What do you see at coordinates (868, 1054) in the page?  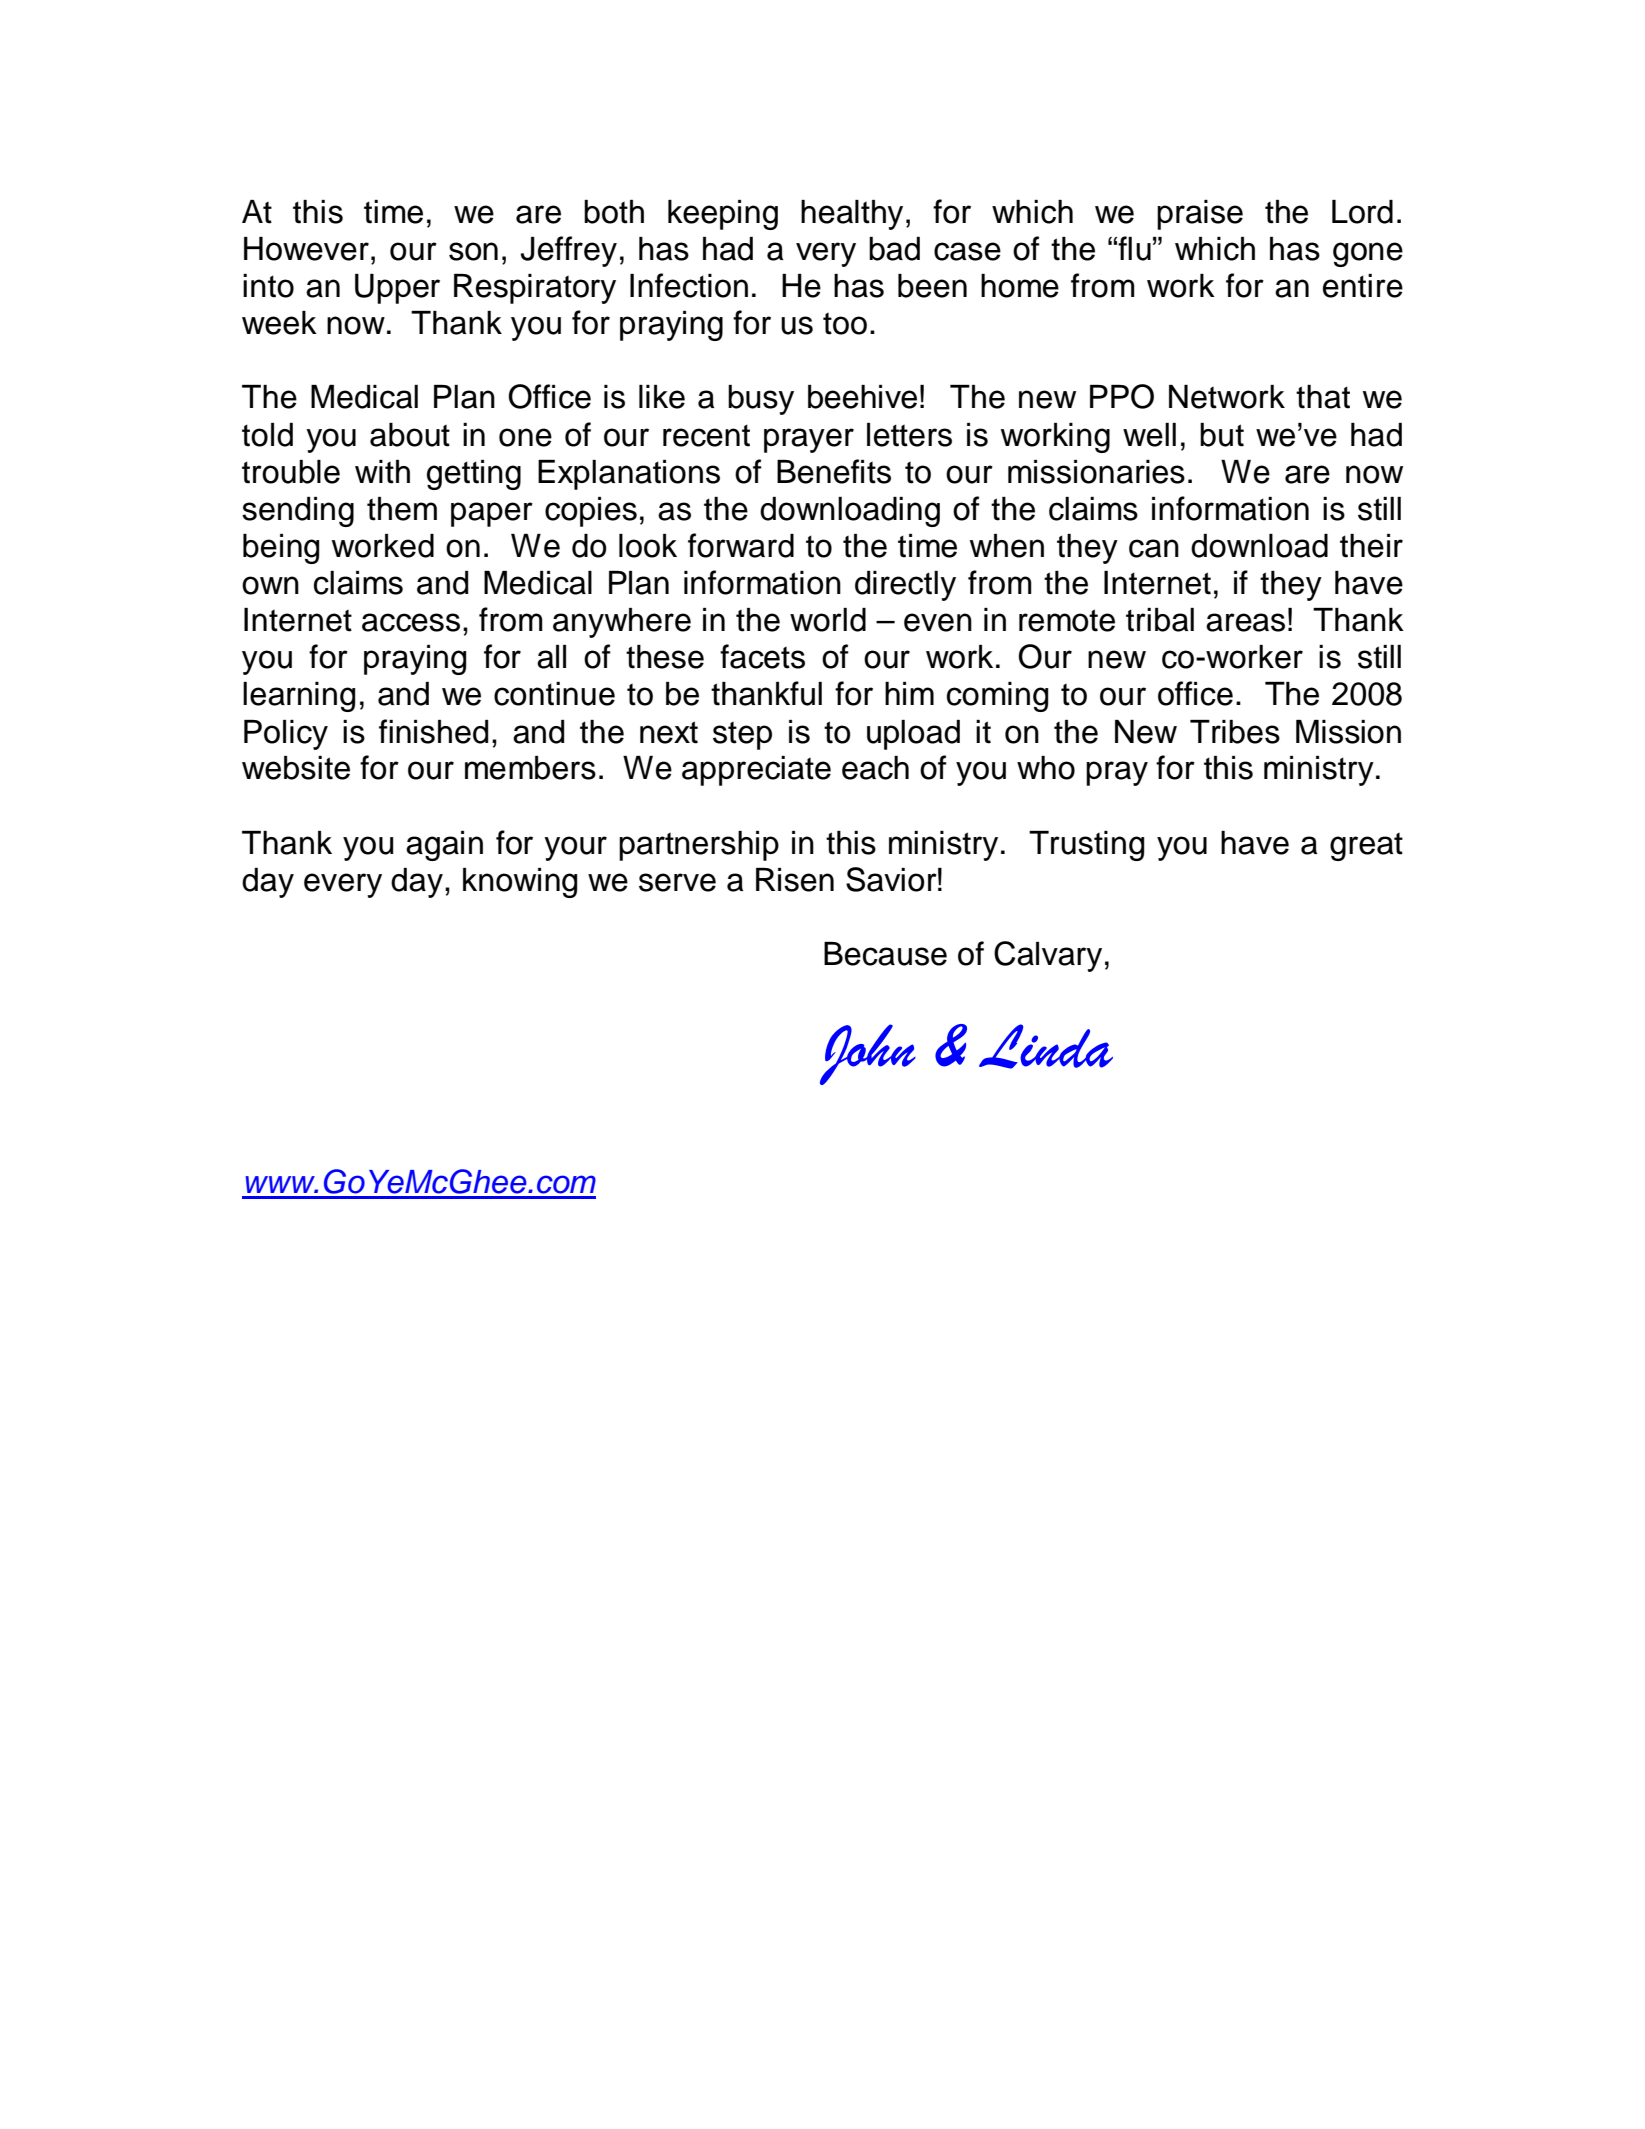 I see `John` at bounding box center [868, 1054].
